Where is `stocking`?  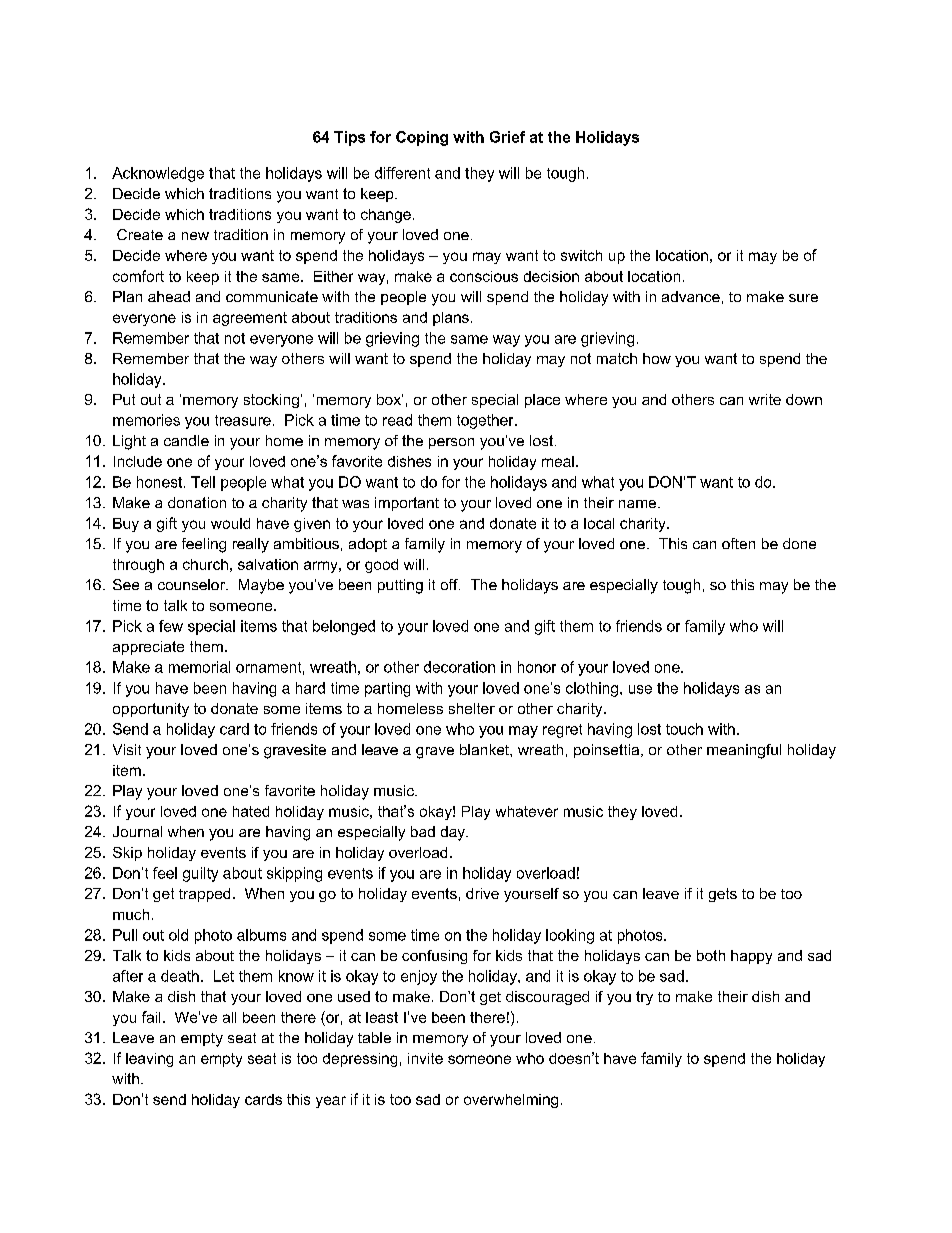
stocking is located at coordinates (271, 401).
